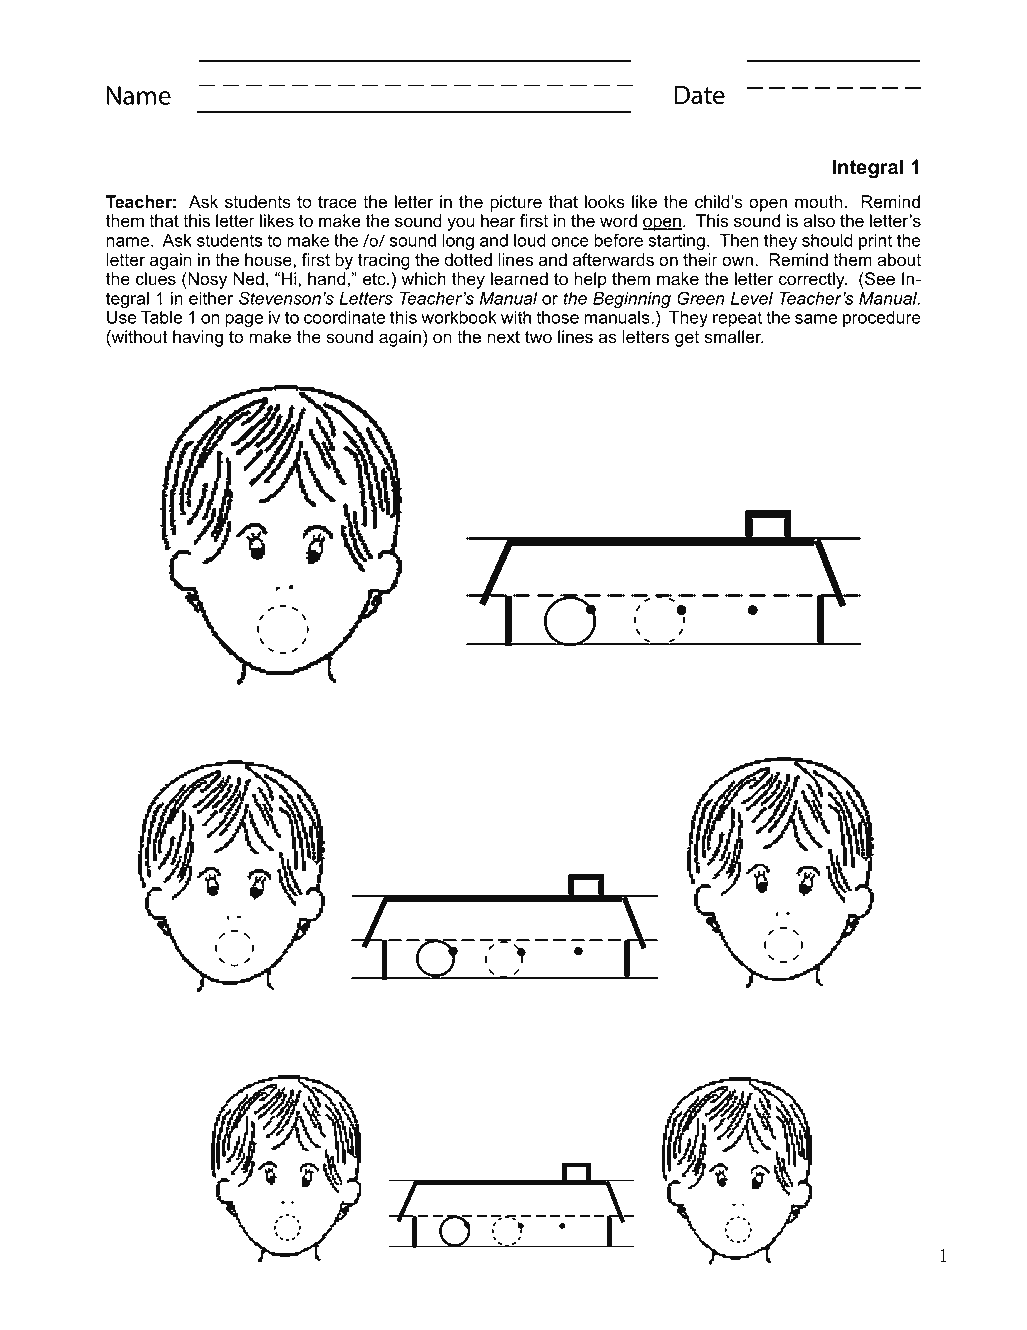 This page has width=1027, height=1330. I want to click on Nosy, so click(206, 280).
